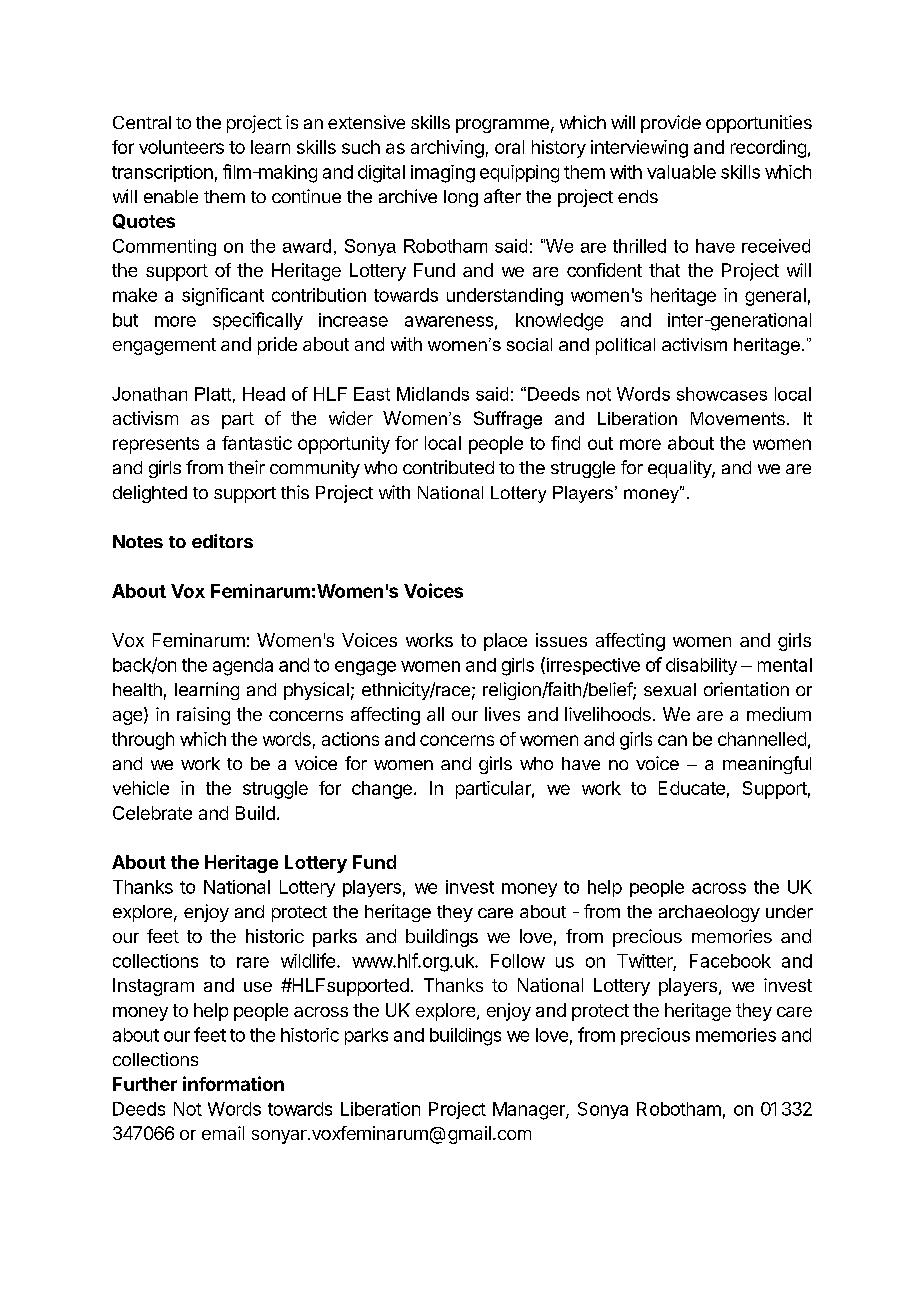  Describe the element at coordinates (529, 344) in the document. I see `social` at that location.
